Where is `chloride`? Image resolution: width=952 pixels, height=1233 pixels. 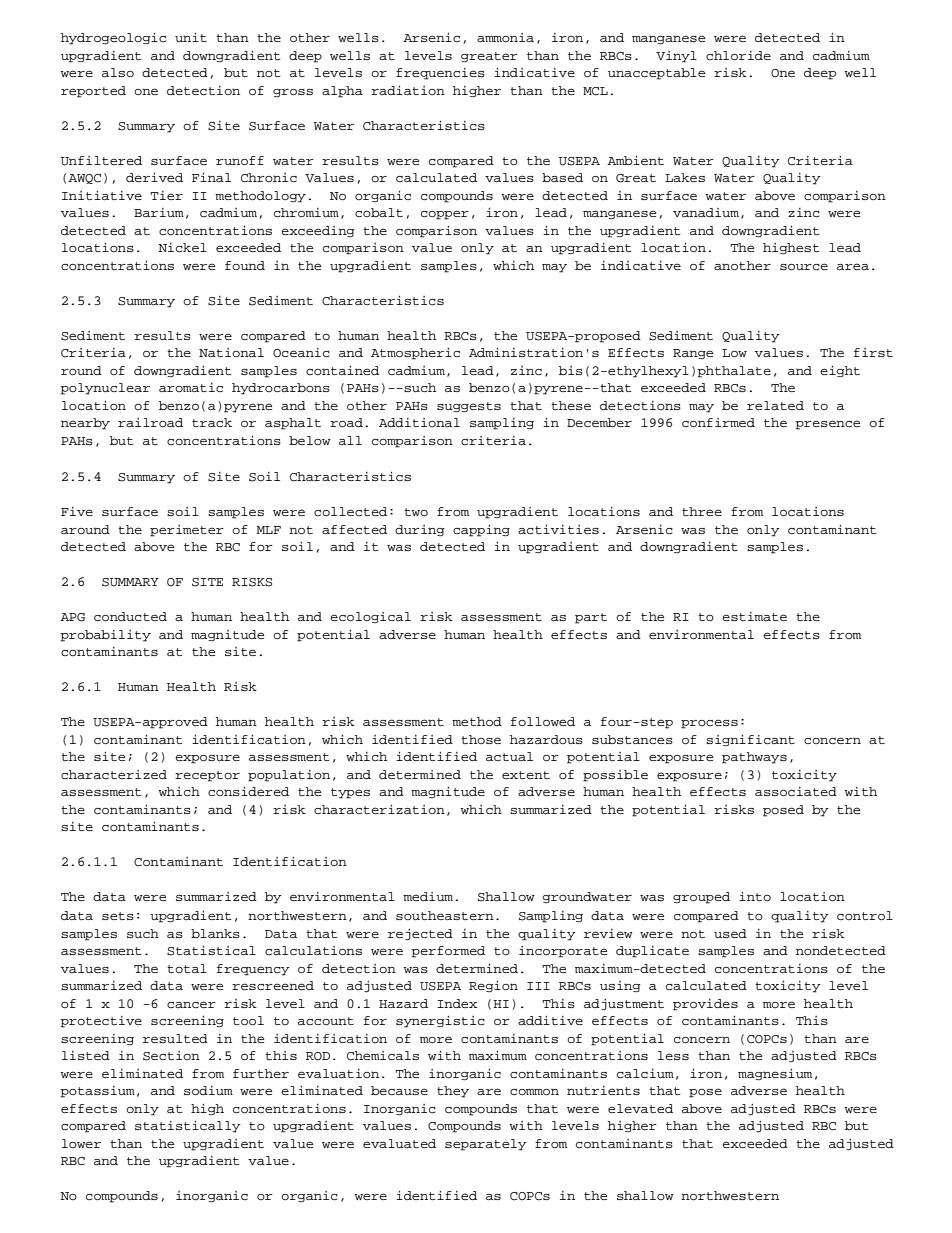
chloride is located at coordinates (738, 56).
